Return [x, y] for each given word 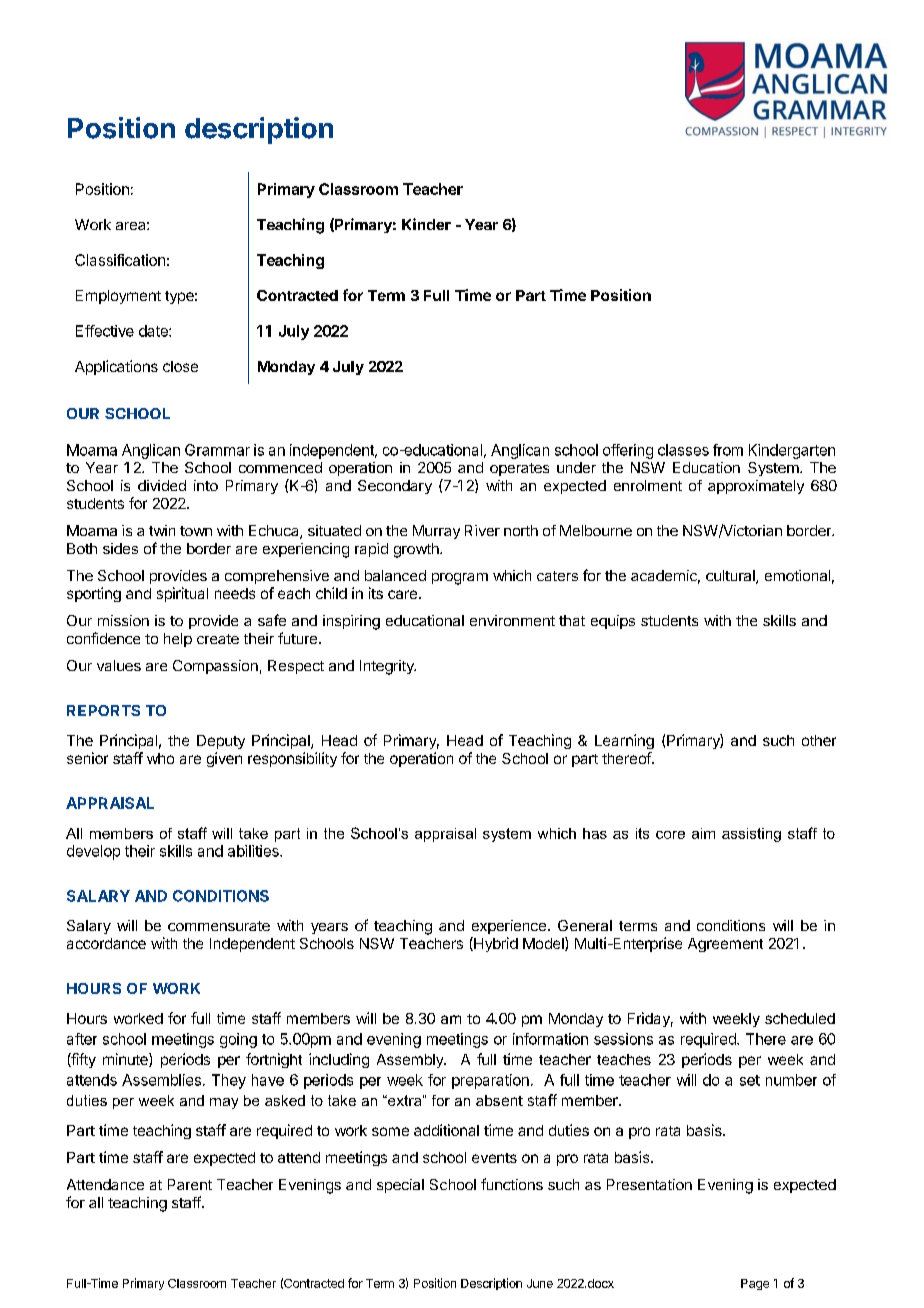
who [160, 758]
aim [703, 833]
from [728, 450]
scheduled [800, 1018]
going [238, 1040]
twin [162, 530]
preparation [490, 1081]
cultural [731, 577]
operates [519, 469]
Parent [190, 1184]
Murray [436, 532]
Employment [118, 297]
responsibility [292, 759]
